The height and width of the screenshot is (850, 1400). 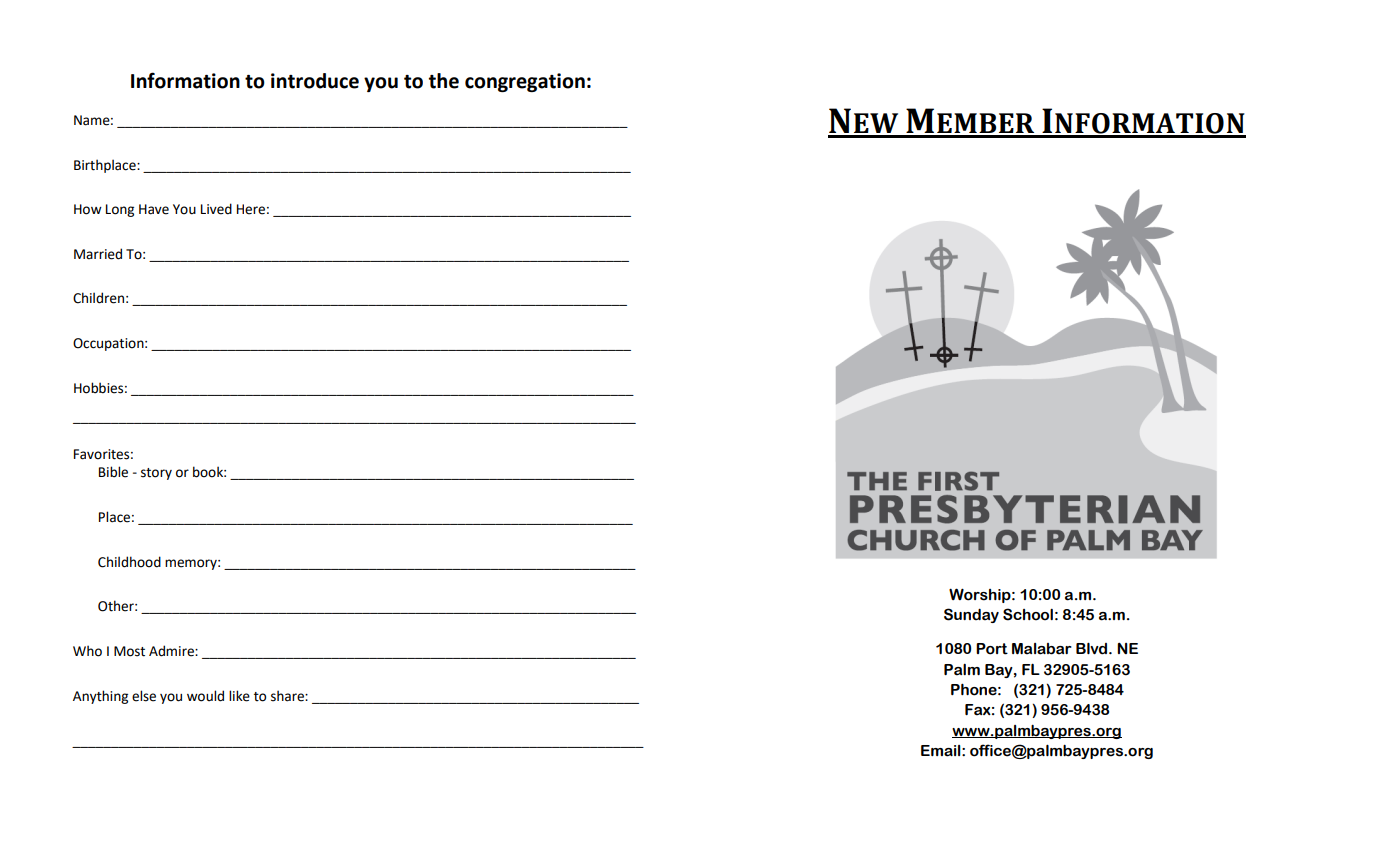 I want to click on Malabar, so click(x=1042, y=649).
